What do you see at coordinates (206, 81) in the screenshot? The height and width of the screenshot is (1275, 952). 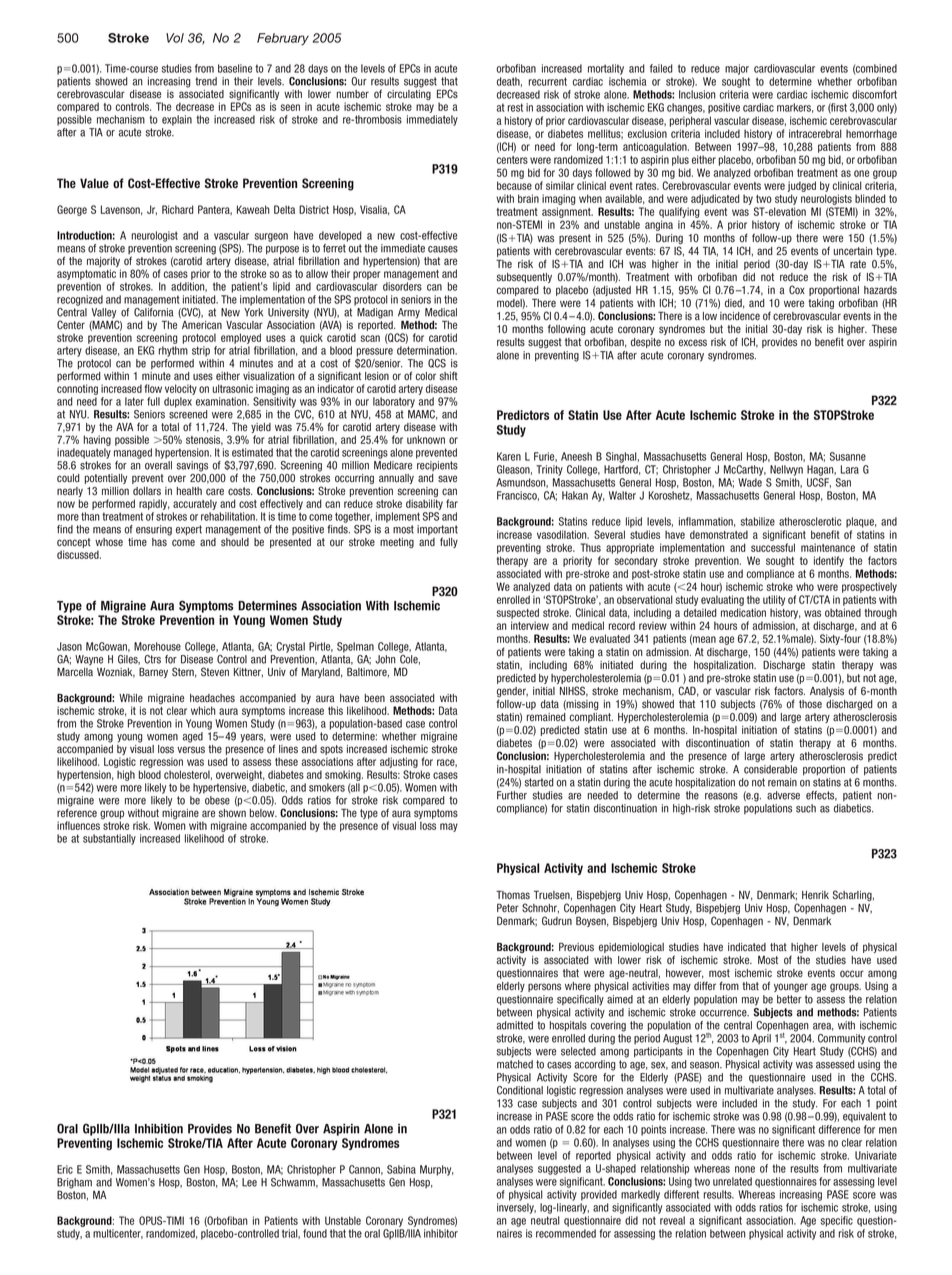 I see `trend` at bounding box center [206, 81].
